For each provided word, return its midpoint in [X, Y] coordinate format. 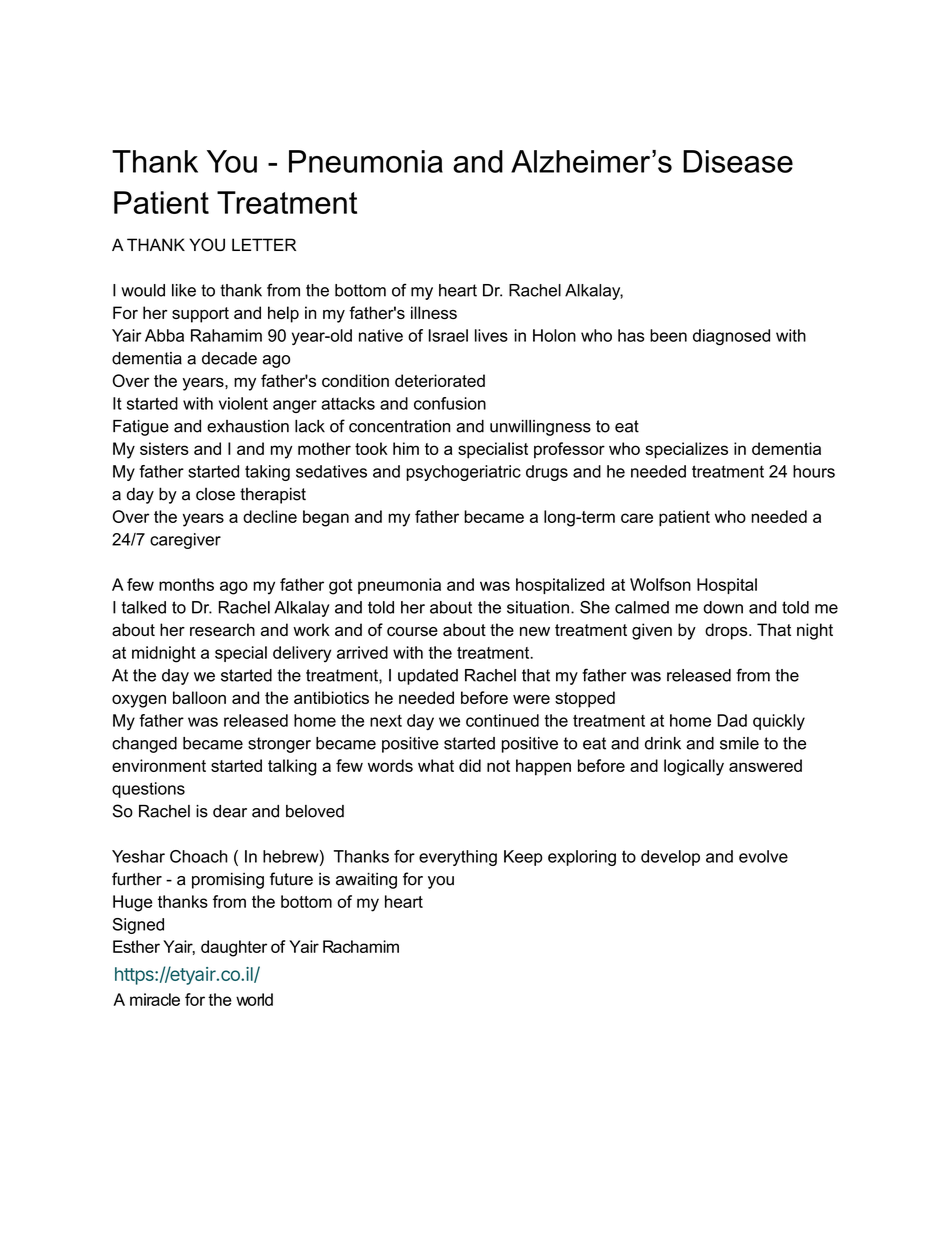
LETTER [264, 244]
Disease [738, 161]
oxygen [139, 701]
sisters [164, 448]
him [406, 448]
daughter [234, 948]
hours [814, 471]
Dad [732, 720]
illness [434, 312]
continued [502, 720]
